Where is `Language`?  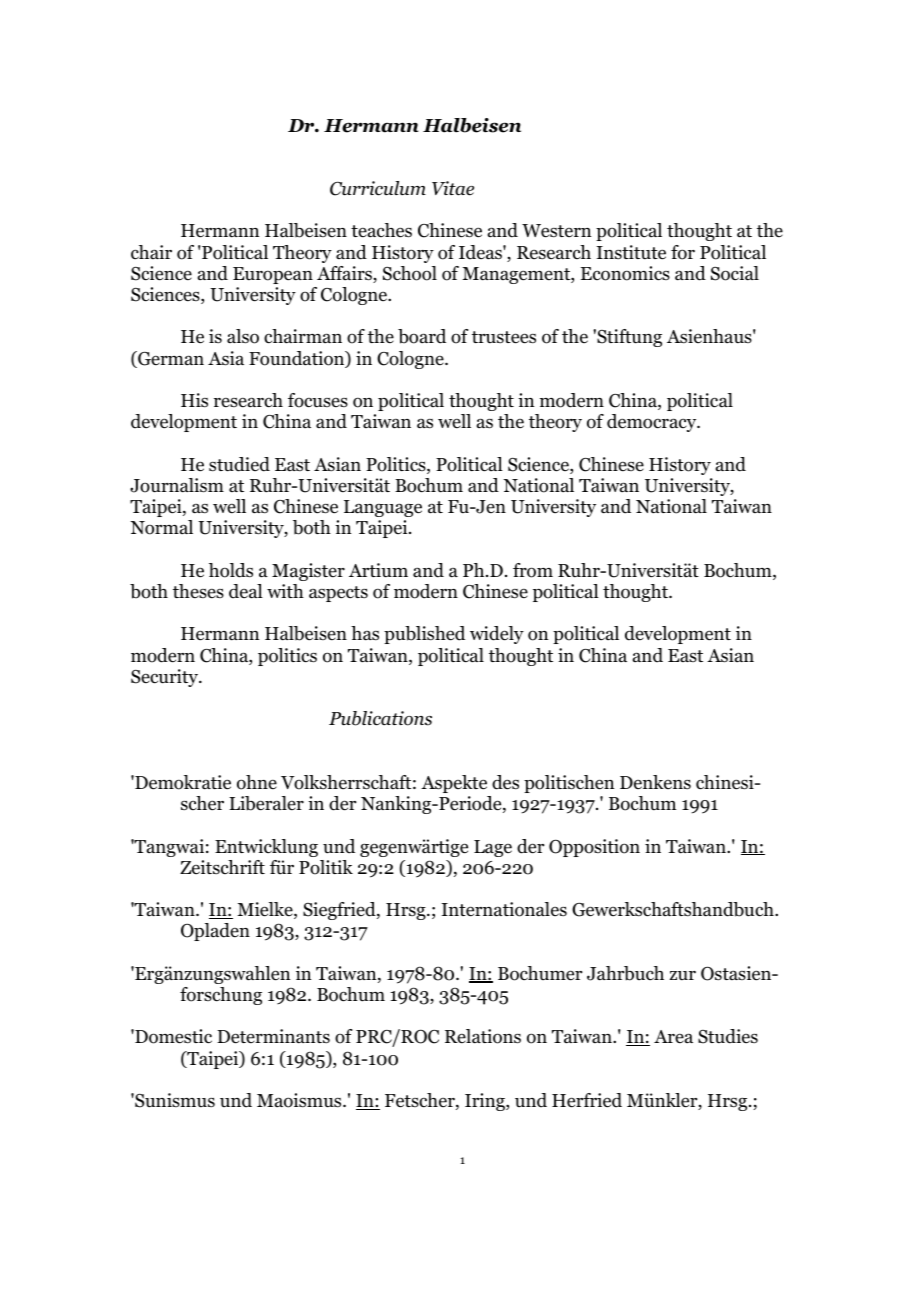
Language is located at coordinates (383, 508).
